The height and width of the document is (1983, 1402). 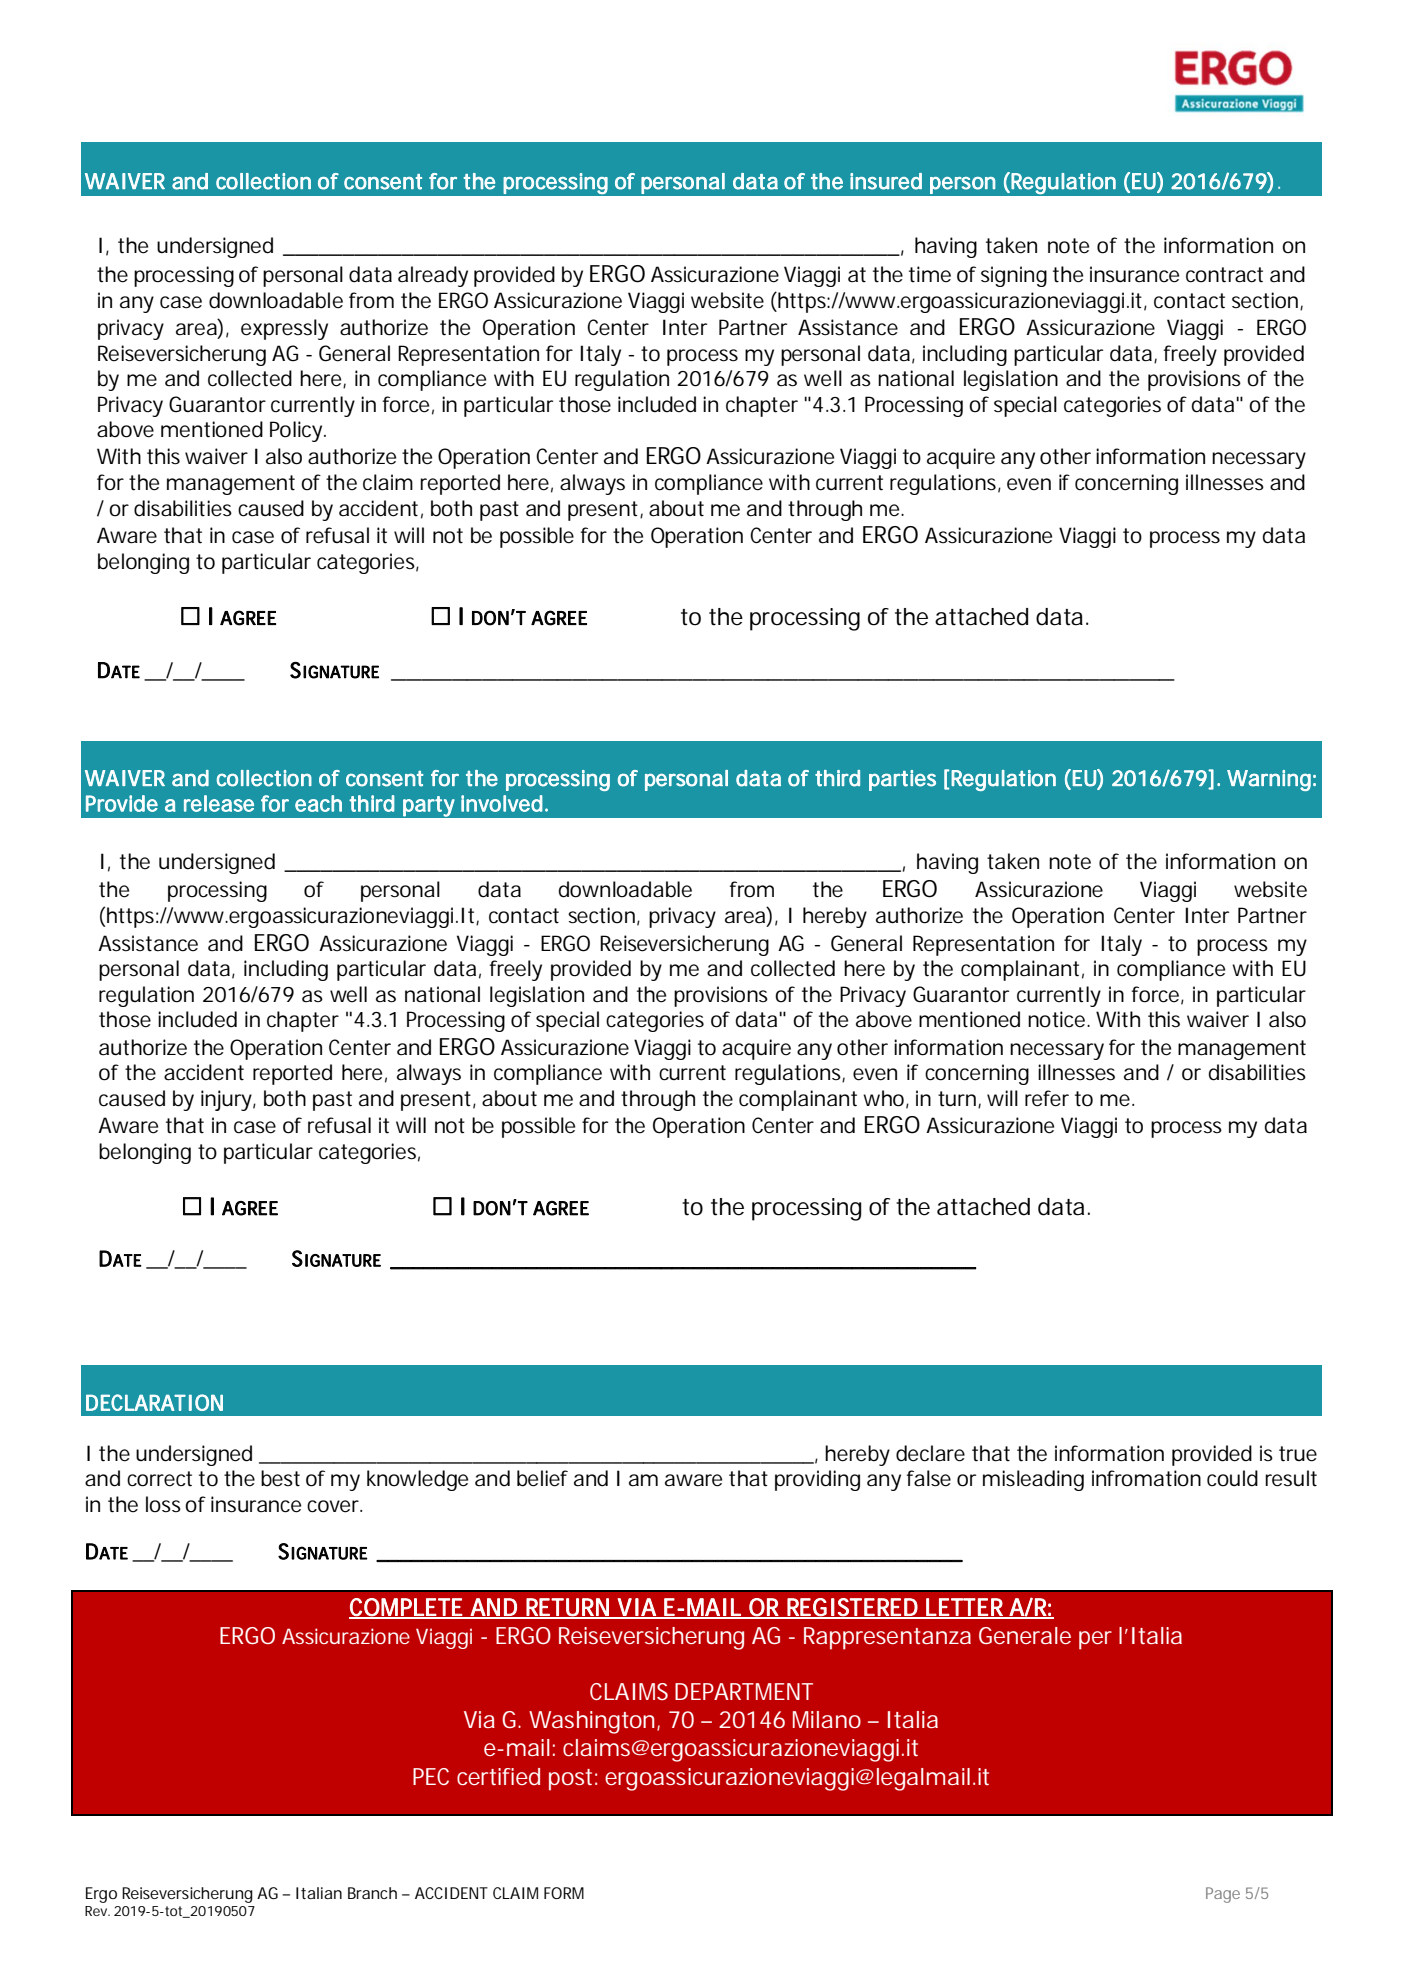 I want to click on notice, so click(x=1059, y=1019).
